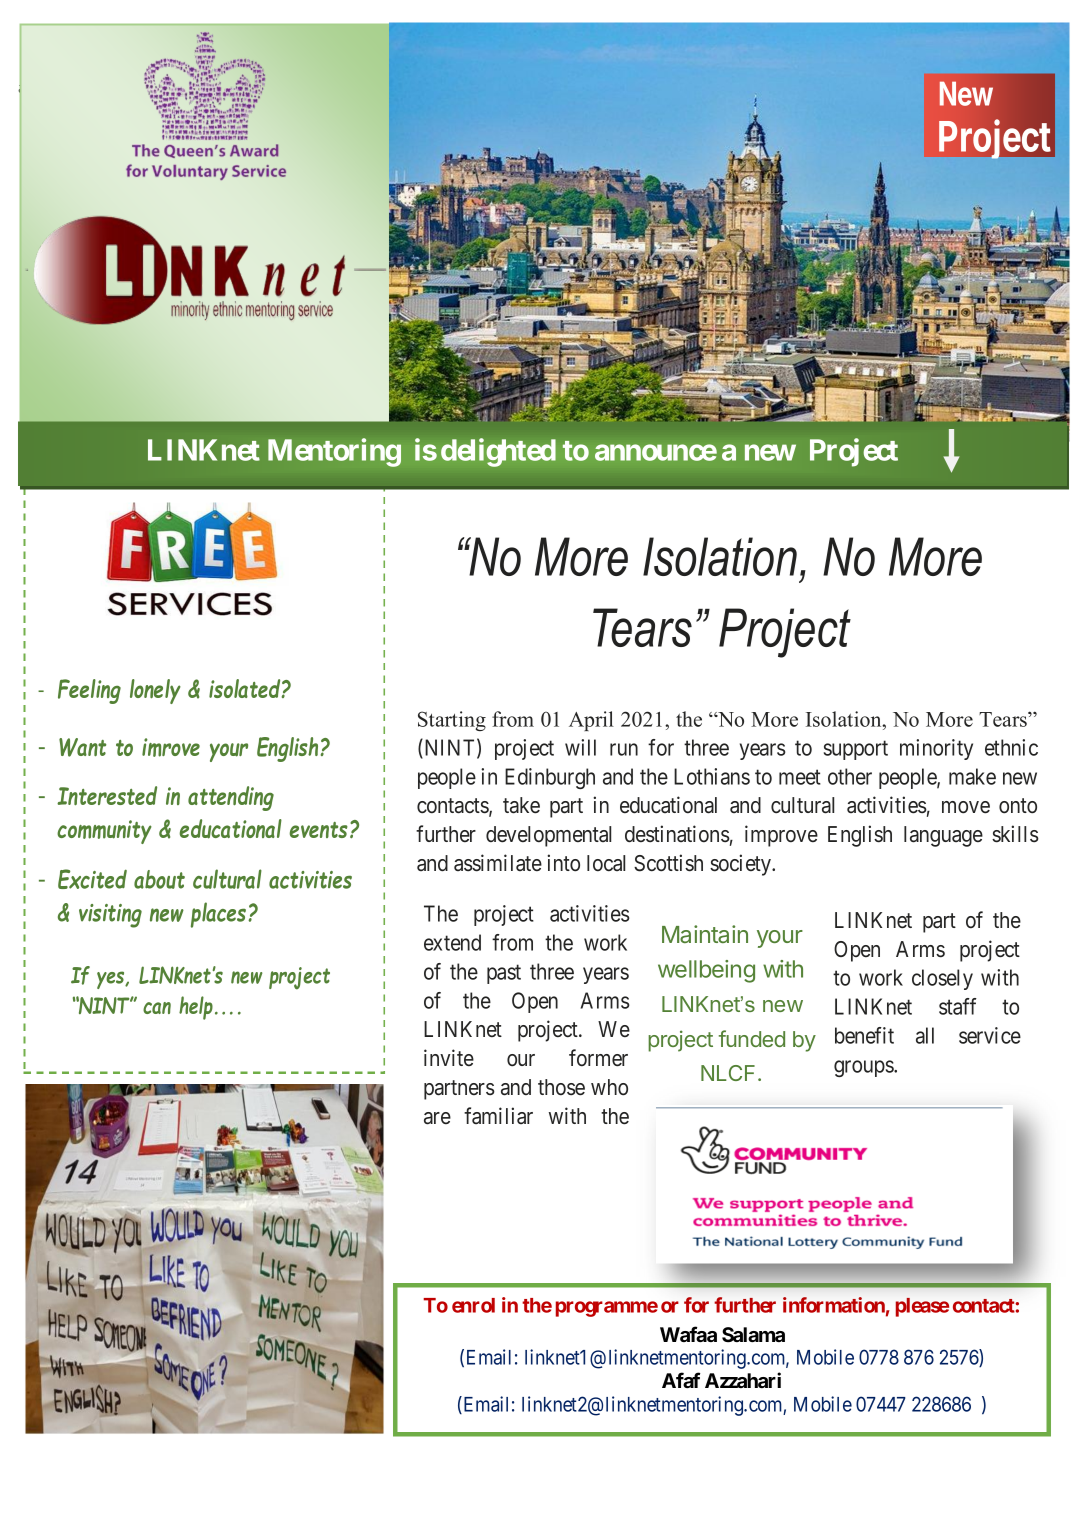  Describe the element at coordinates (591, 721) in the page. I see `April` at that location.
